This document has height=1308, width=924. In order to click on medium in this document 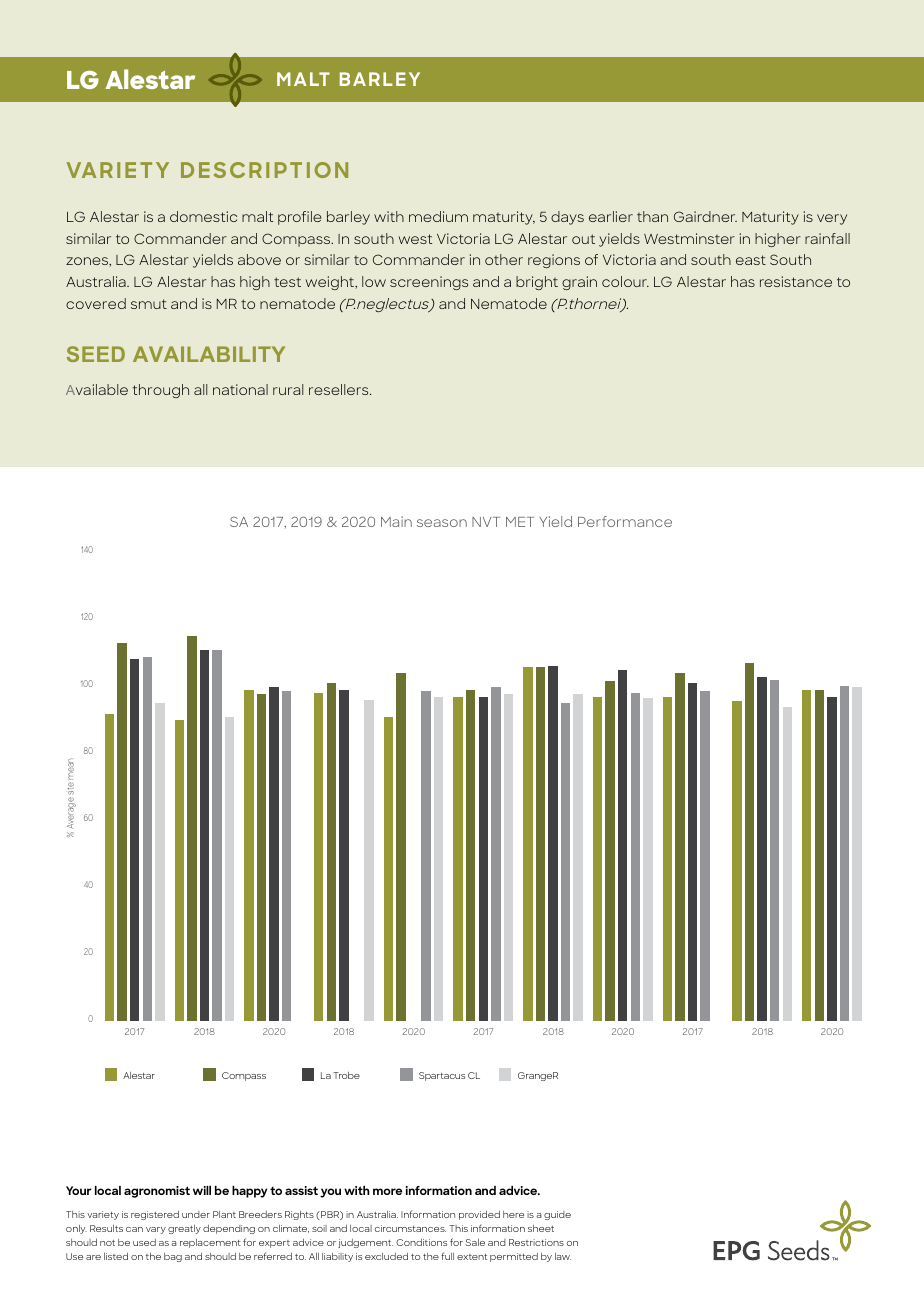, I will do `click(438, 216)`.
